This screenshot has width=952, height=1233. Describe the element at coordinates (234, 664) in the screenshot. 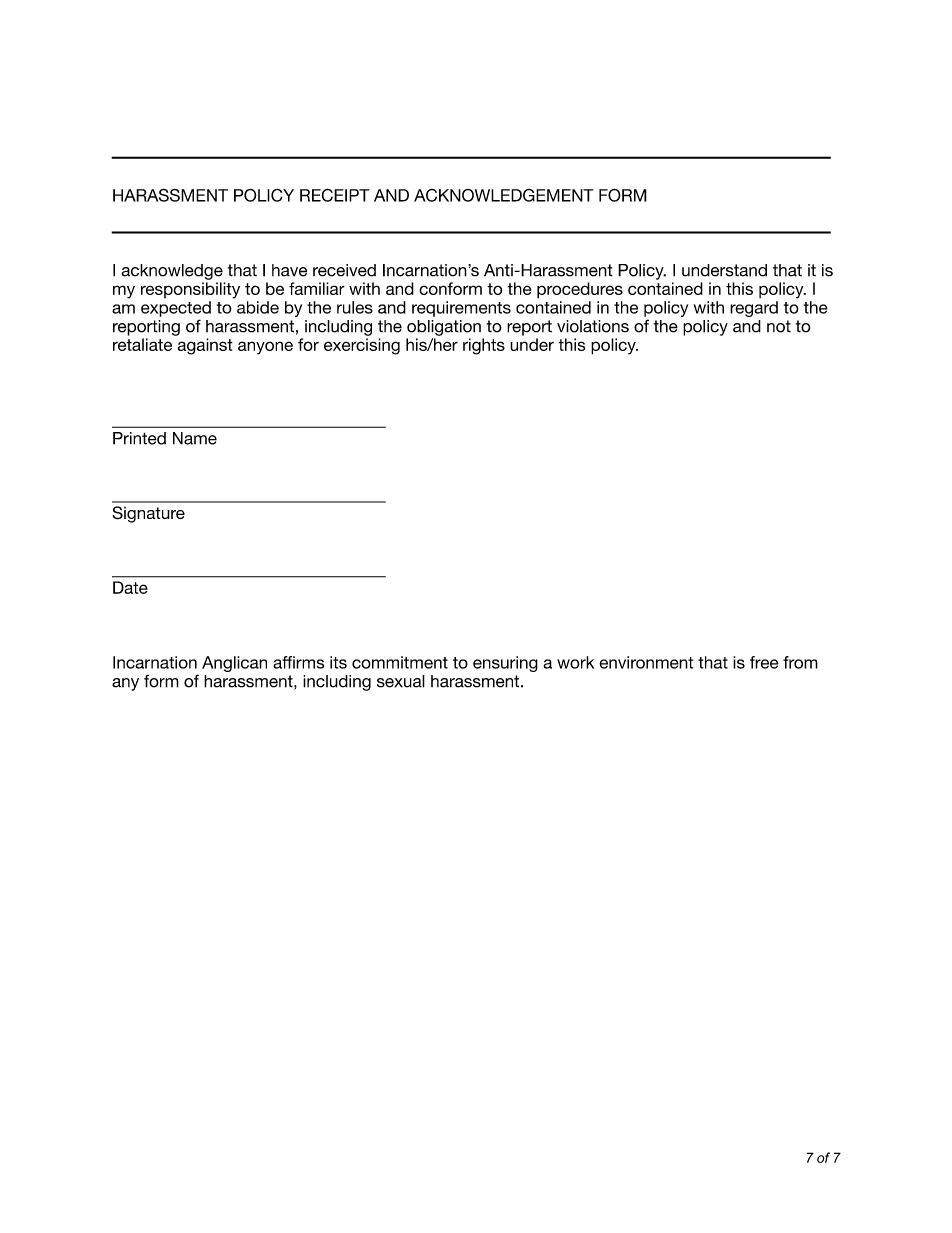

I see `Anglican` at that location.
